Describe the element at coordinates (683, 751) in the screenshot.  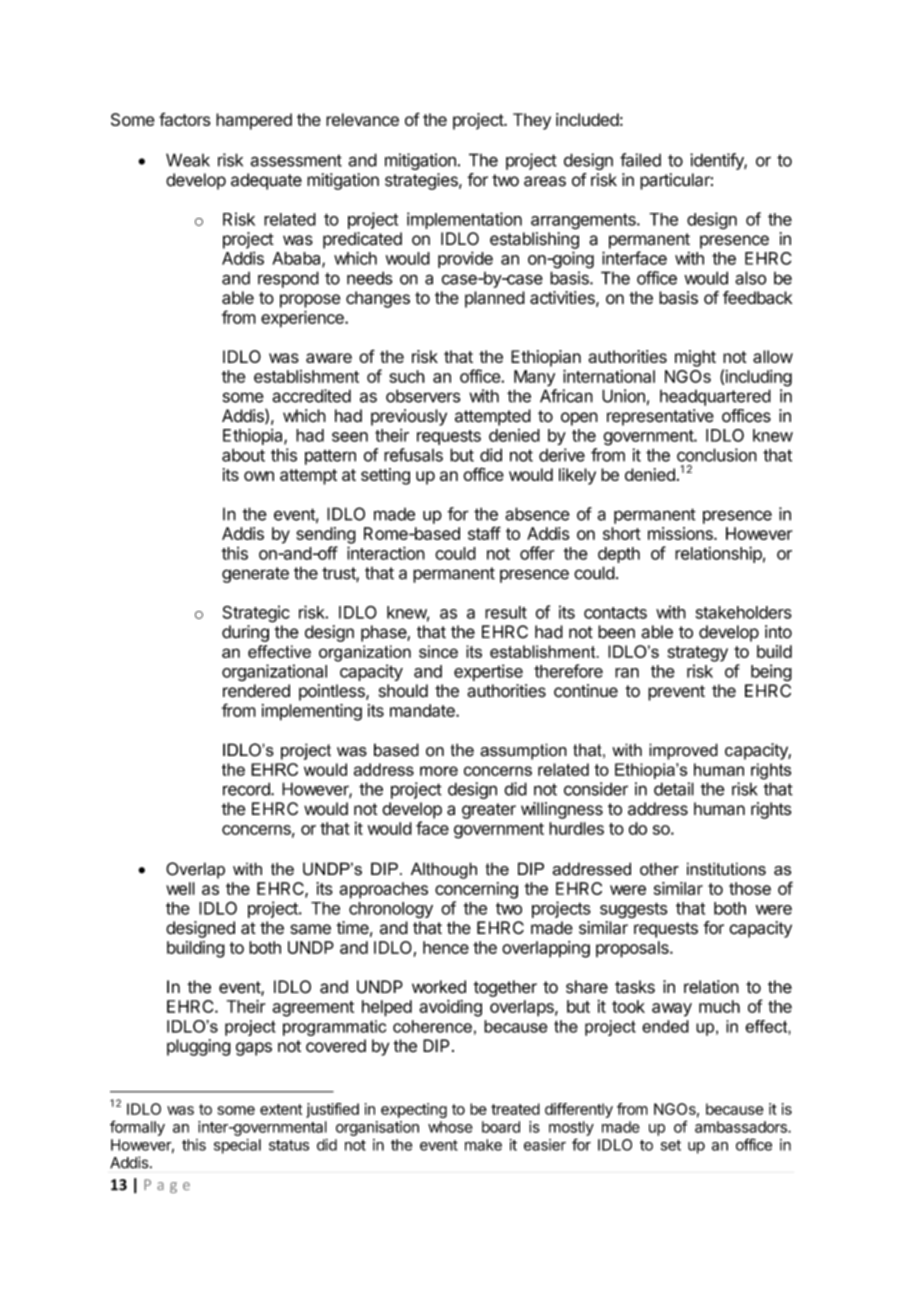
I see `improved` at that location.
